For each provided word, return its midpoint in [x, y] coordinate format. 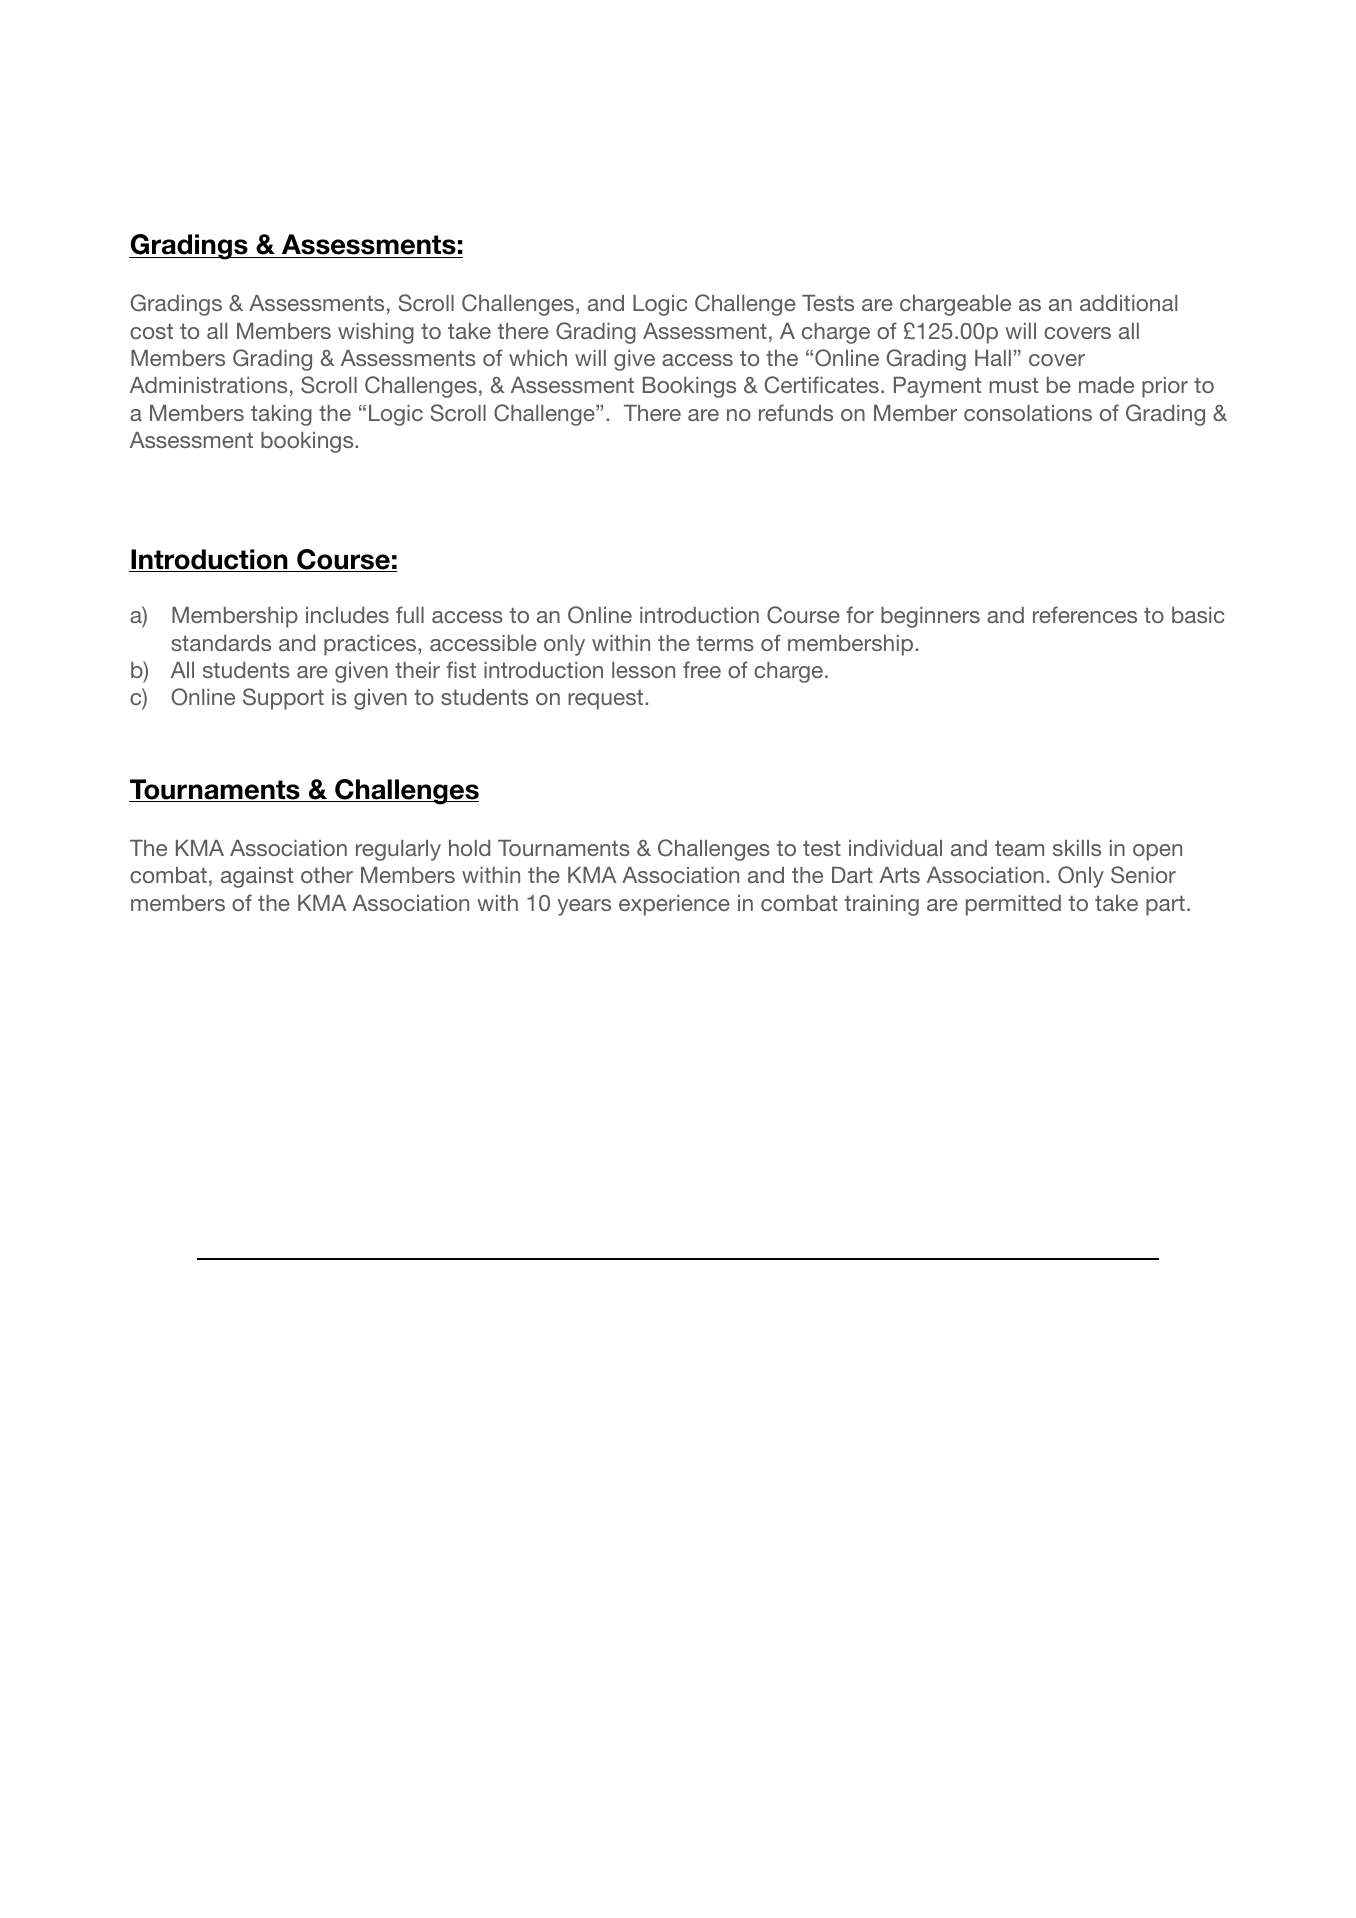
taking [281, 415]
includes [347, 615]
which [538, 358]
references [1085, 614]
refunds [796, 412]
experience [674, 905]
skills [1077, 848]
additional [1128, 303]
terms [725, 643]
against [257, 877]
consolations [1028, 413]
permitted [1013, 905]
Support [283, 699]
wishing [376, 333]
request [607, 699]
